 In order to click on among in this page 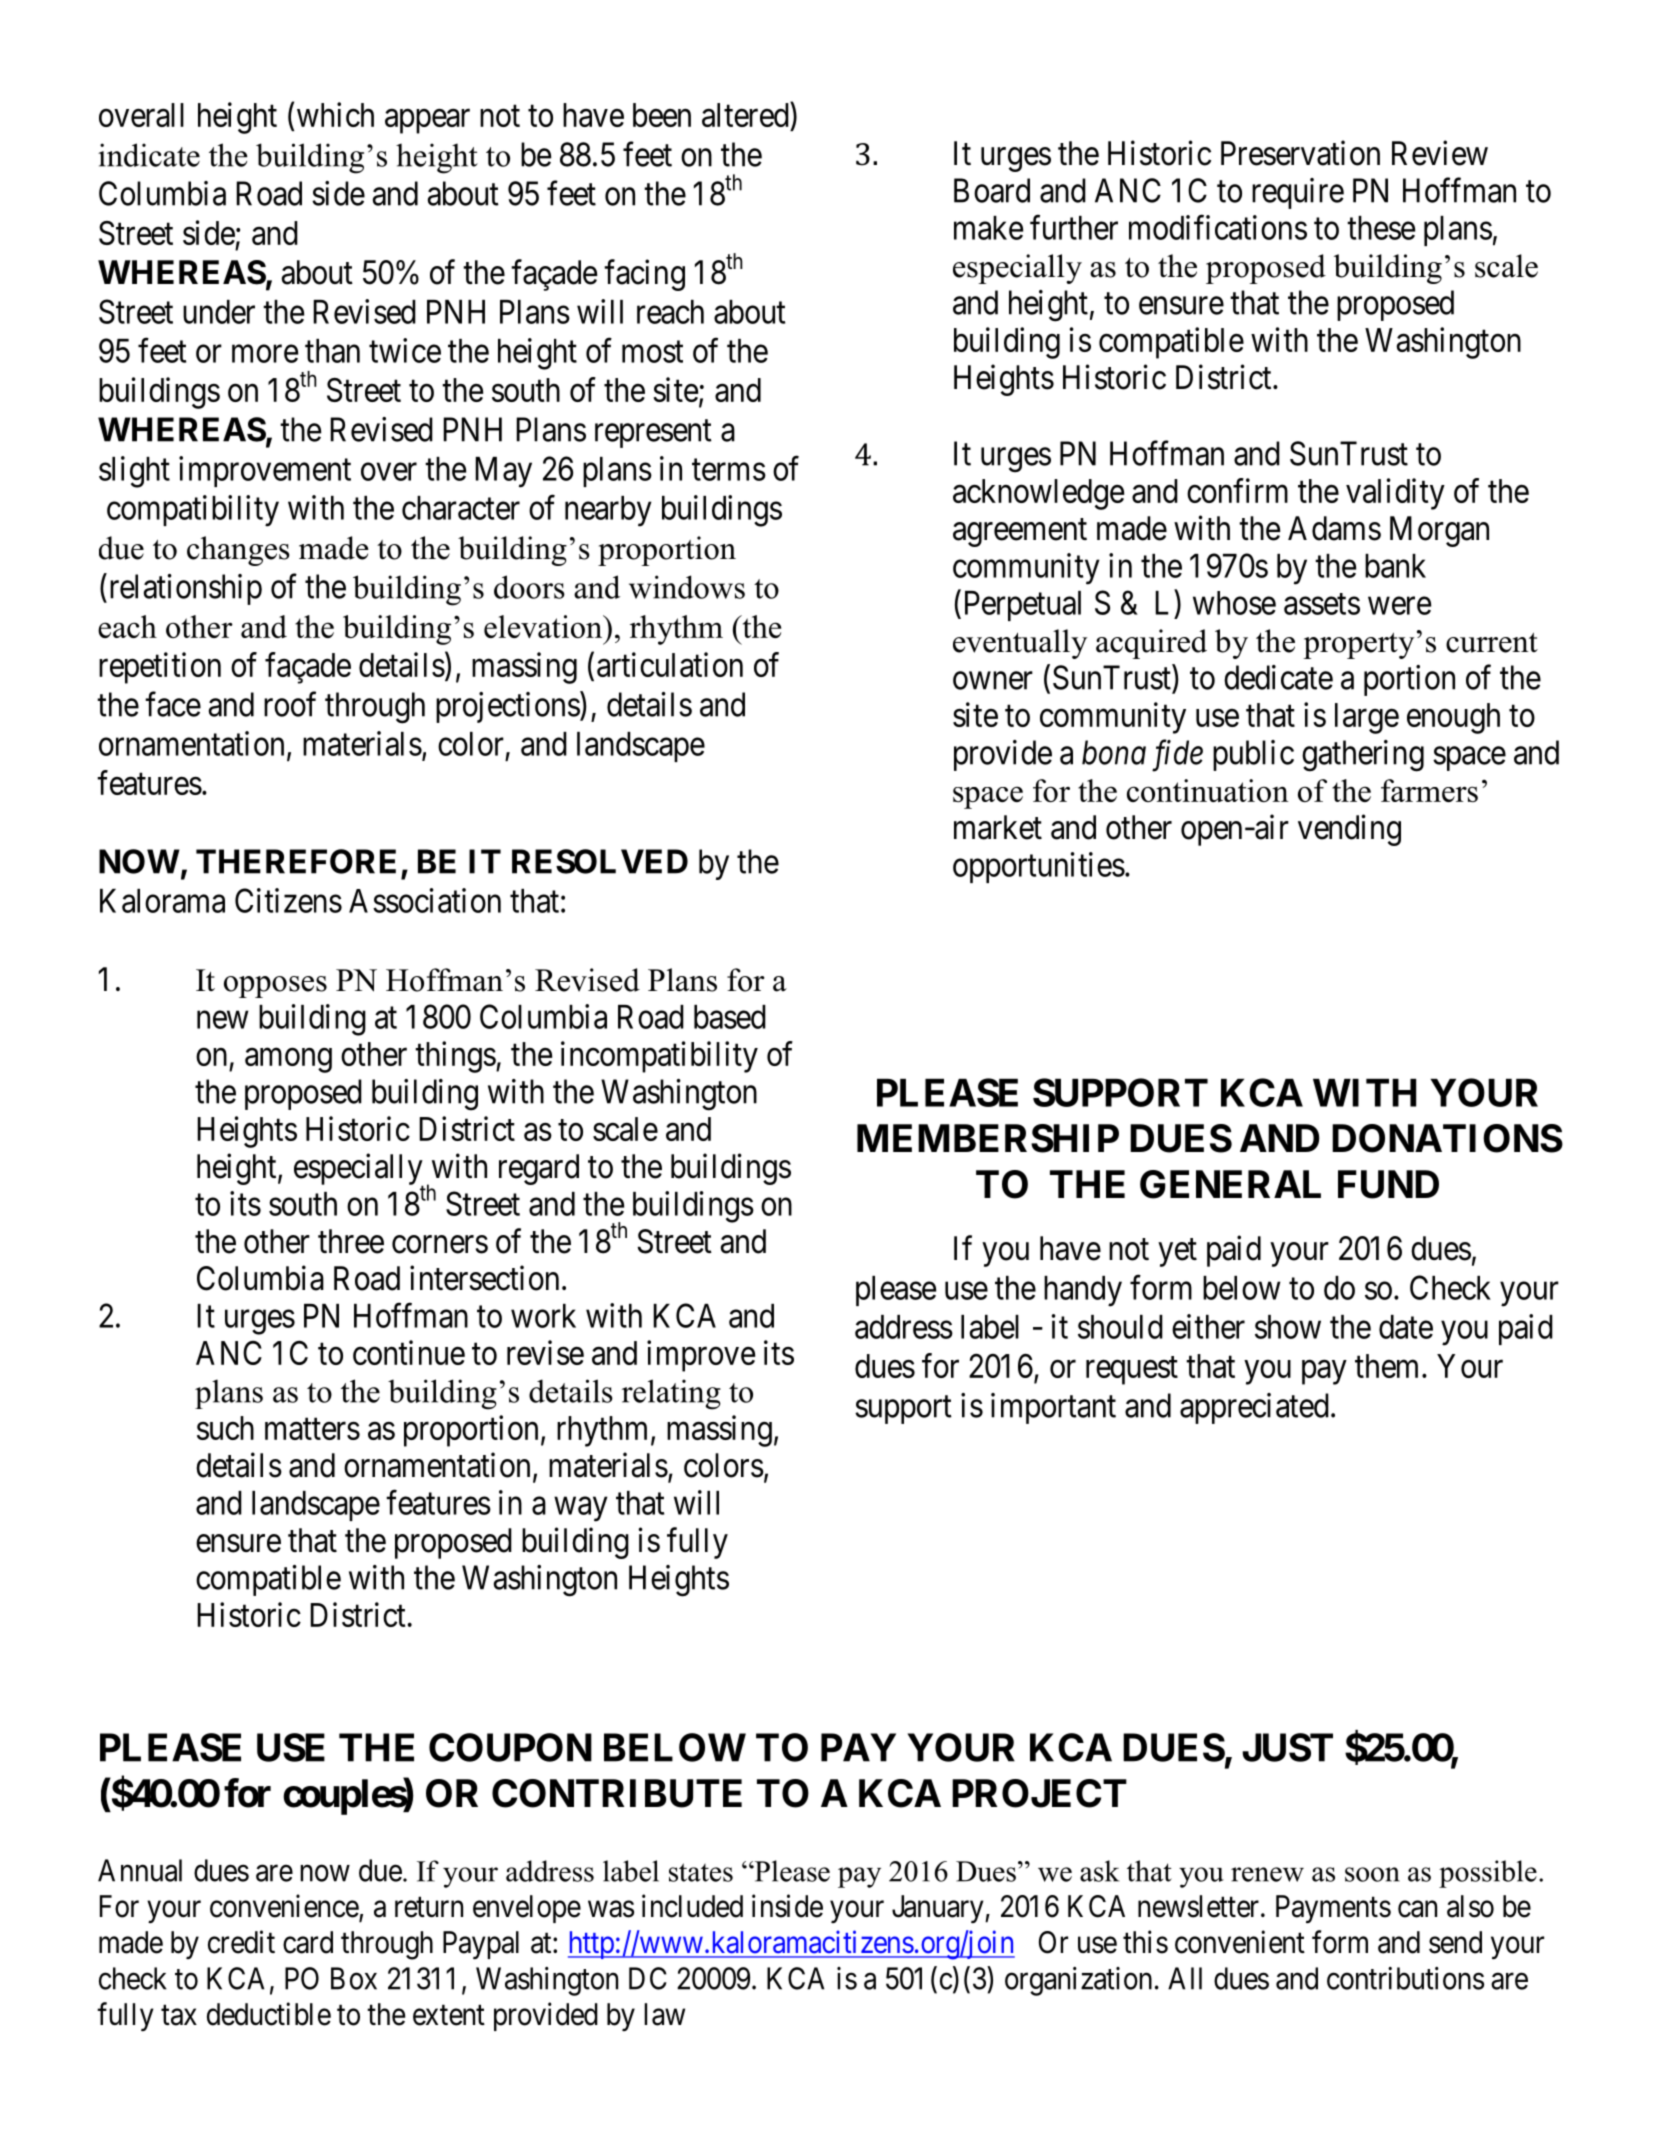, I will do `click(288, 1060)`.
